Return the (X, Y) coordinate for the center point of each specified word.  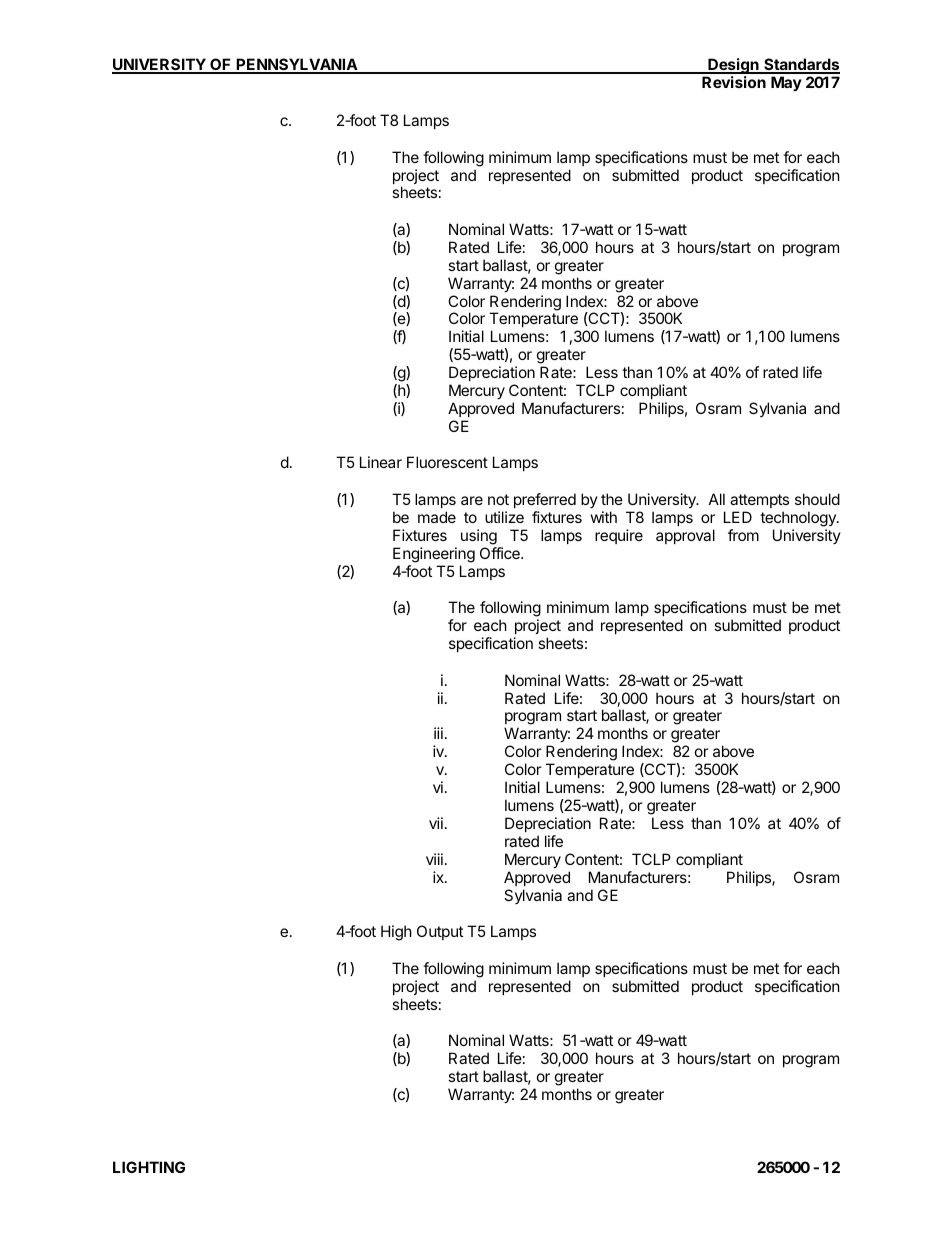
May (786, 83)
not (498, 499)
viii (434, 859)
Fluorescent (447, 462)
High (396, 933)
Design (733, 66)
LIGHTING (149, 1167)
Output (440, 932)
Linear (381, 462)
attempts (759, 501)
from (743, 535)
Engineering (434, 555)
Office (501, 553)
